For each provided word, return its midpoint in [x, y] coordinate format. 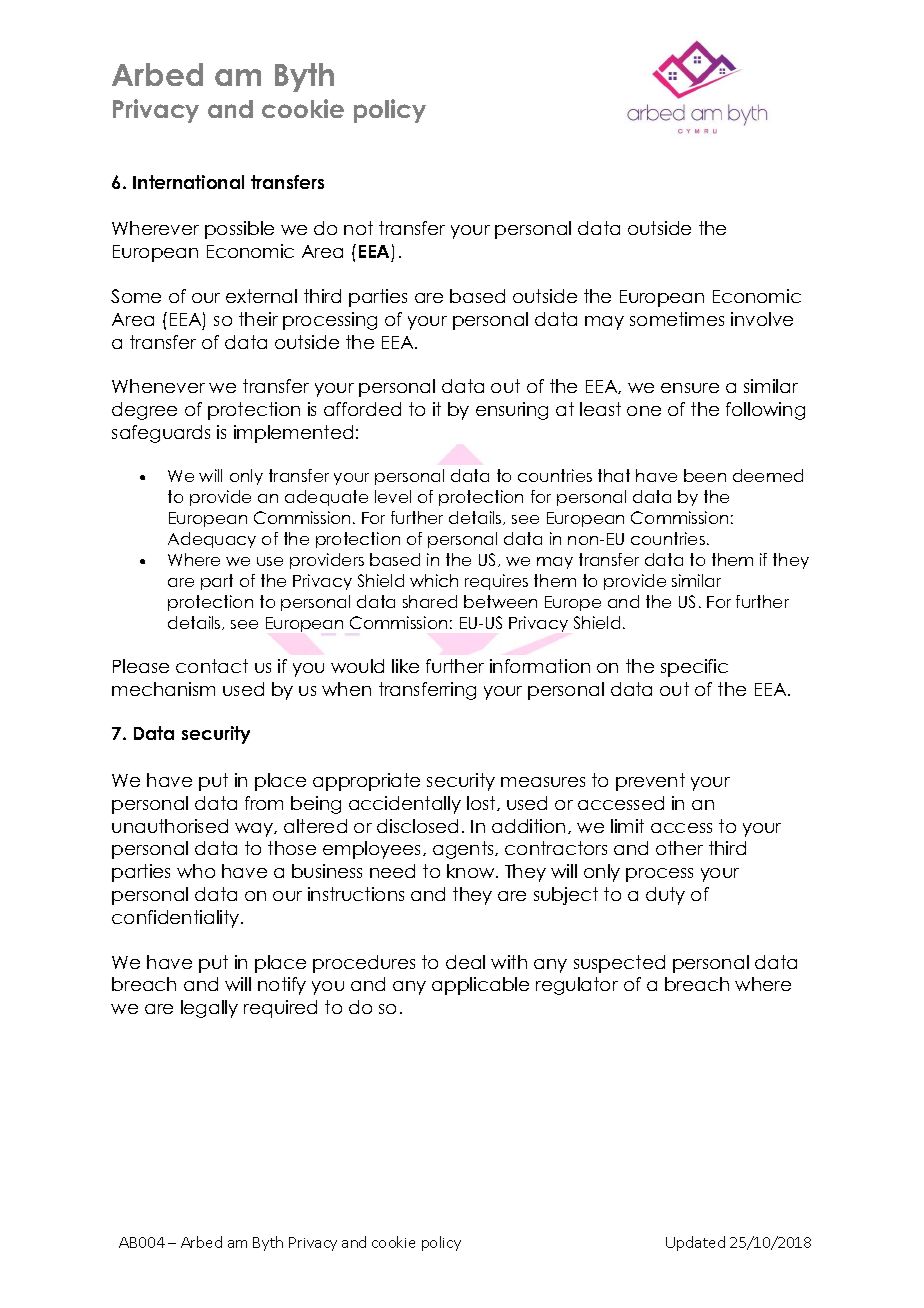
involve [762, 319]
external [261, 296]
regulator [577, 986]
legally [209, 1009]
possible [239, 230]
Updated [695, 1243]
